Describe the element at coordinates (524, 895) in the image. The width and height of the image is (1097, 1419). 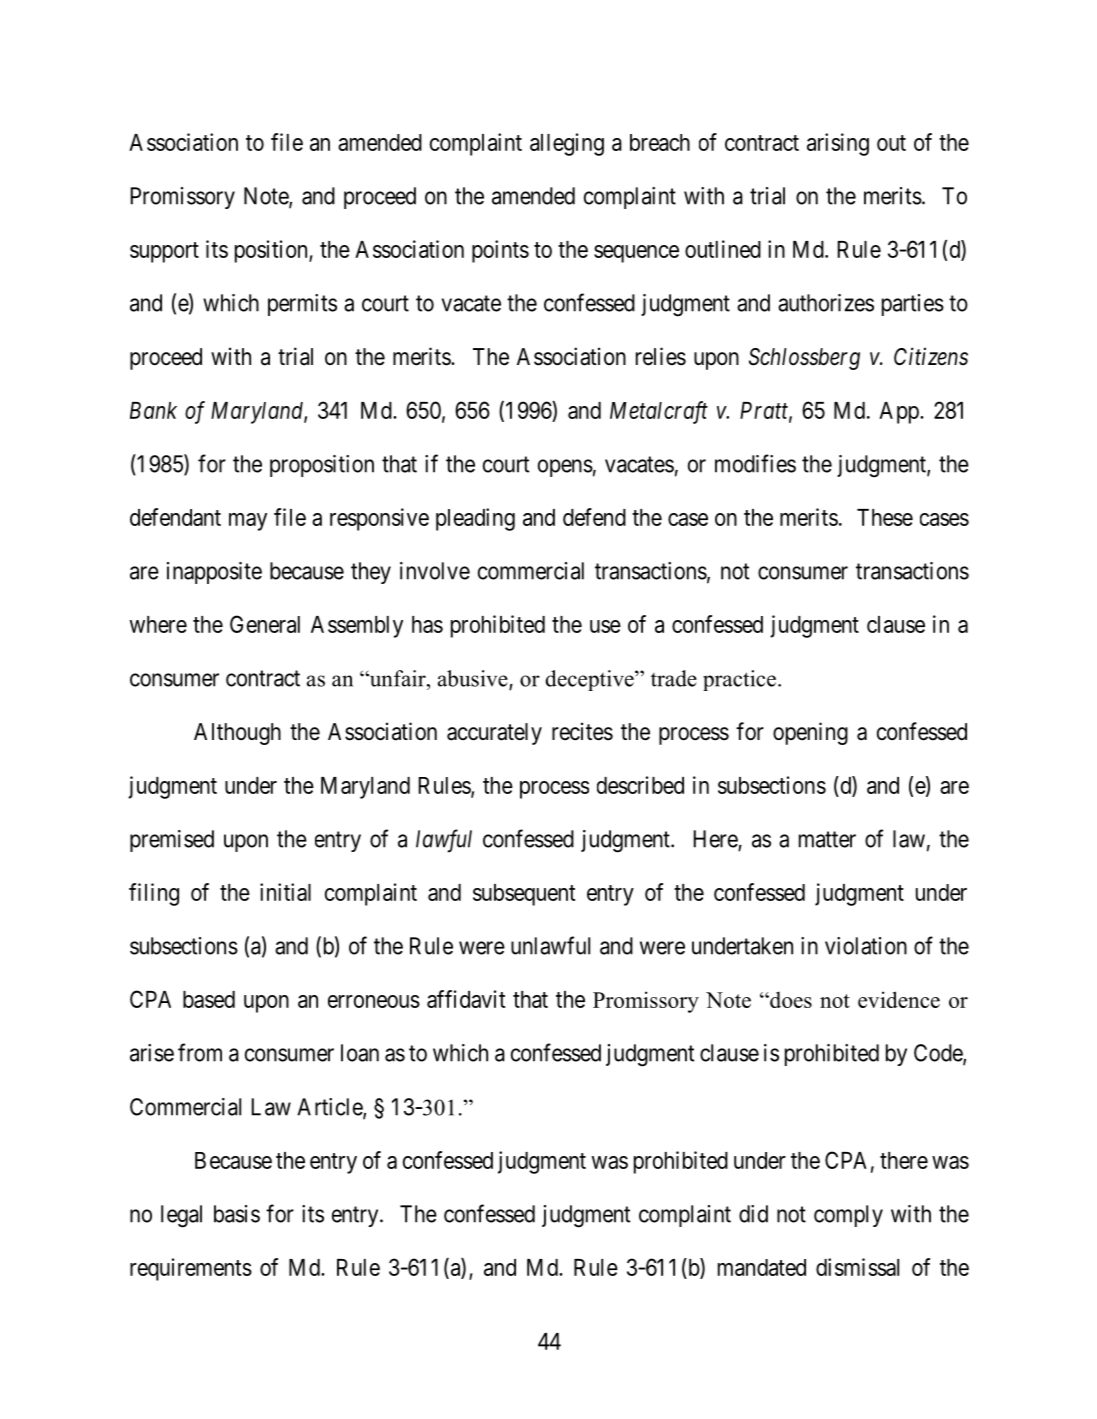
I see `subsequent` at that location.
